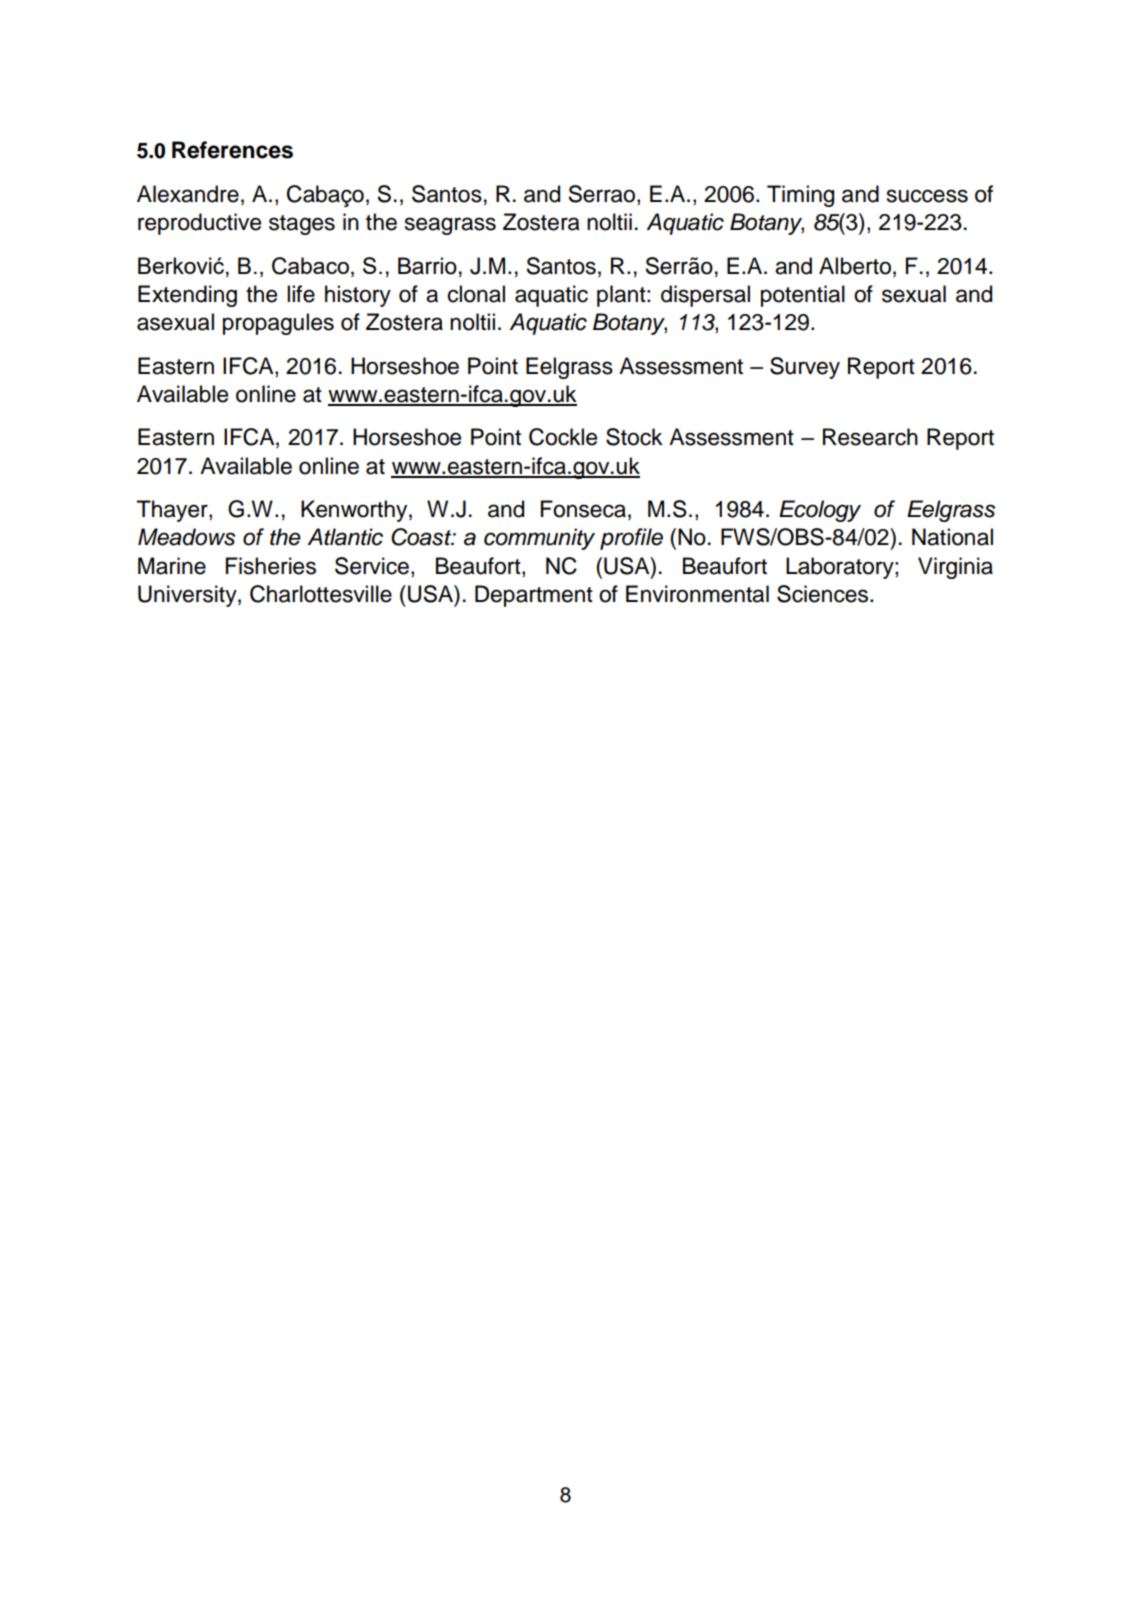 The width and height of the image is (1131, 1599). I want to click on stages, so click(302, 225).
